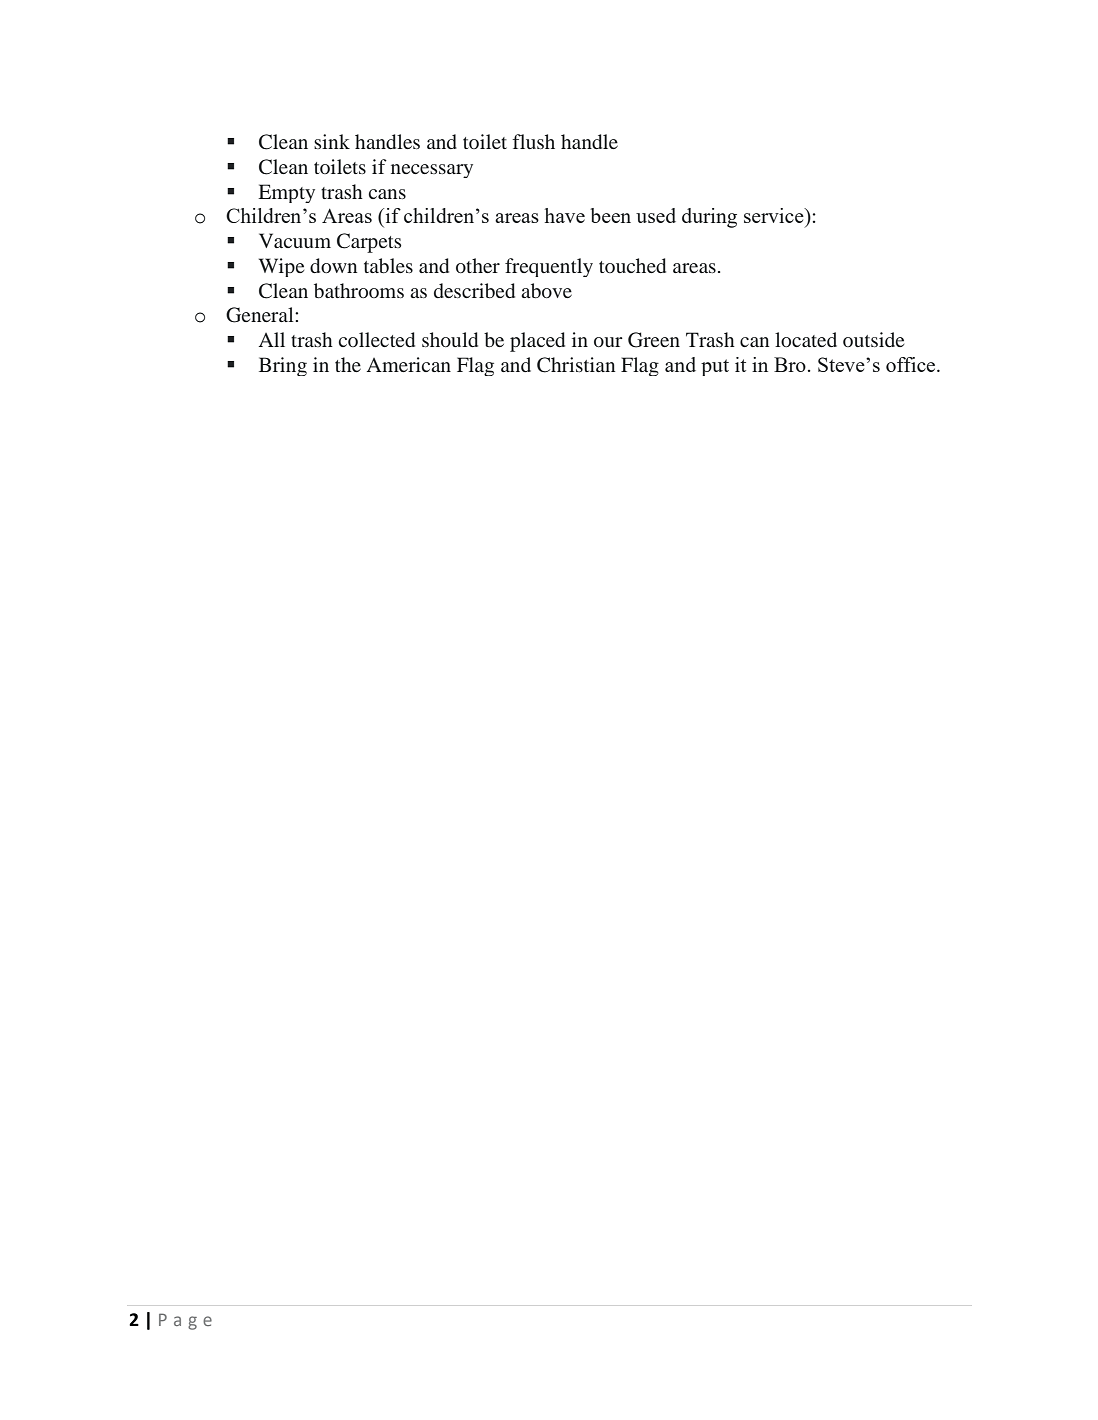 This image has height=1420, width=1098. I want to click on sink, so click(332, 141).
